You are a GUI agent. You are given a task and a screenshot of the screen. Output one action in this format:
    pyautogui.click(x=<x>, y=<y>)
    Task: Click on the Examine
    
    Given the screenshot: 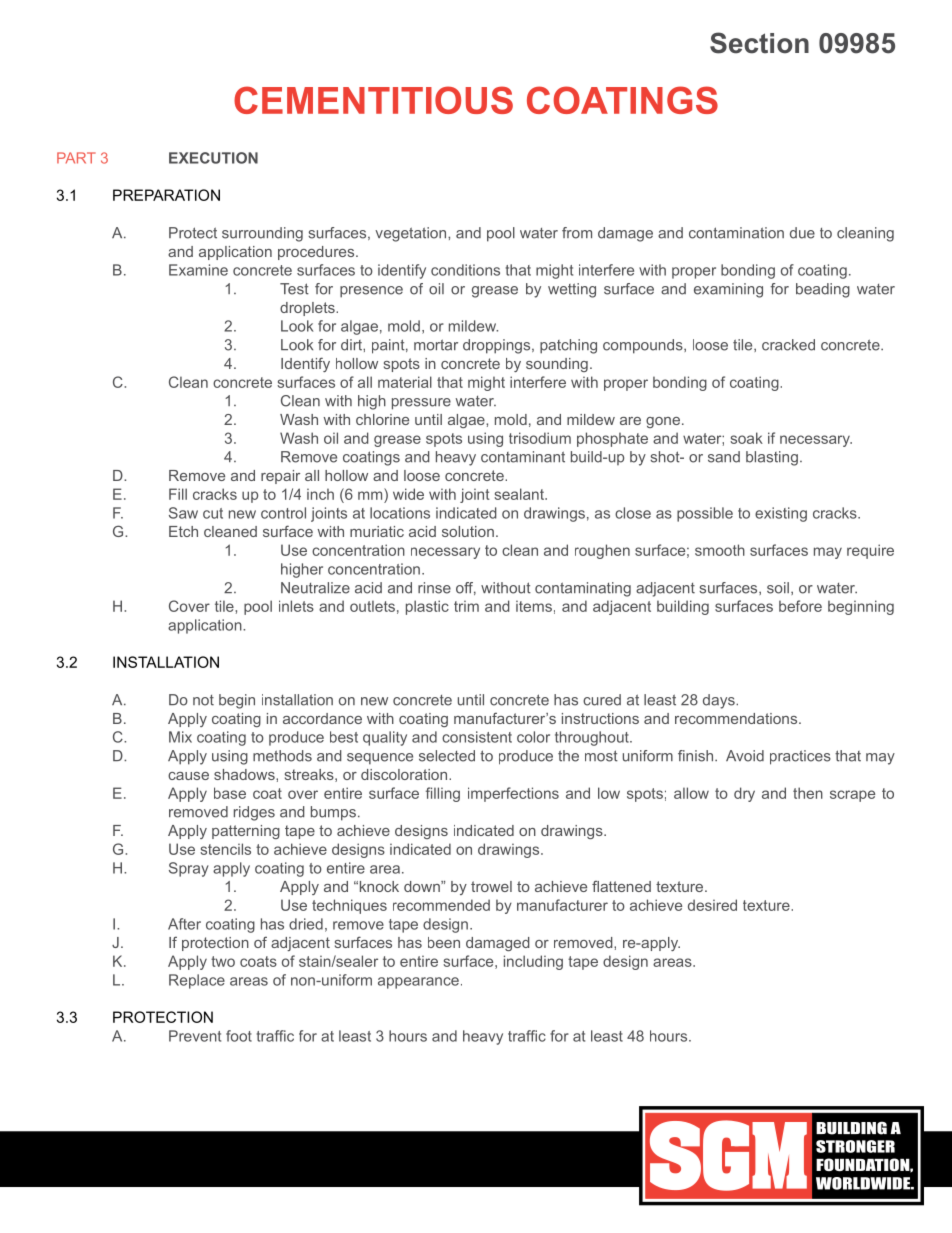 What is the action you would take?
    pyautogui.click(x=198, y=270)
